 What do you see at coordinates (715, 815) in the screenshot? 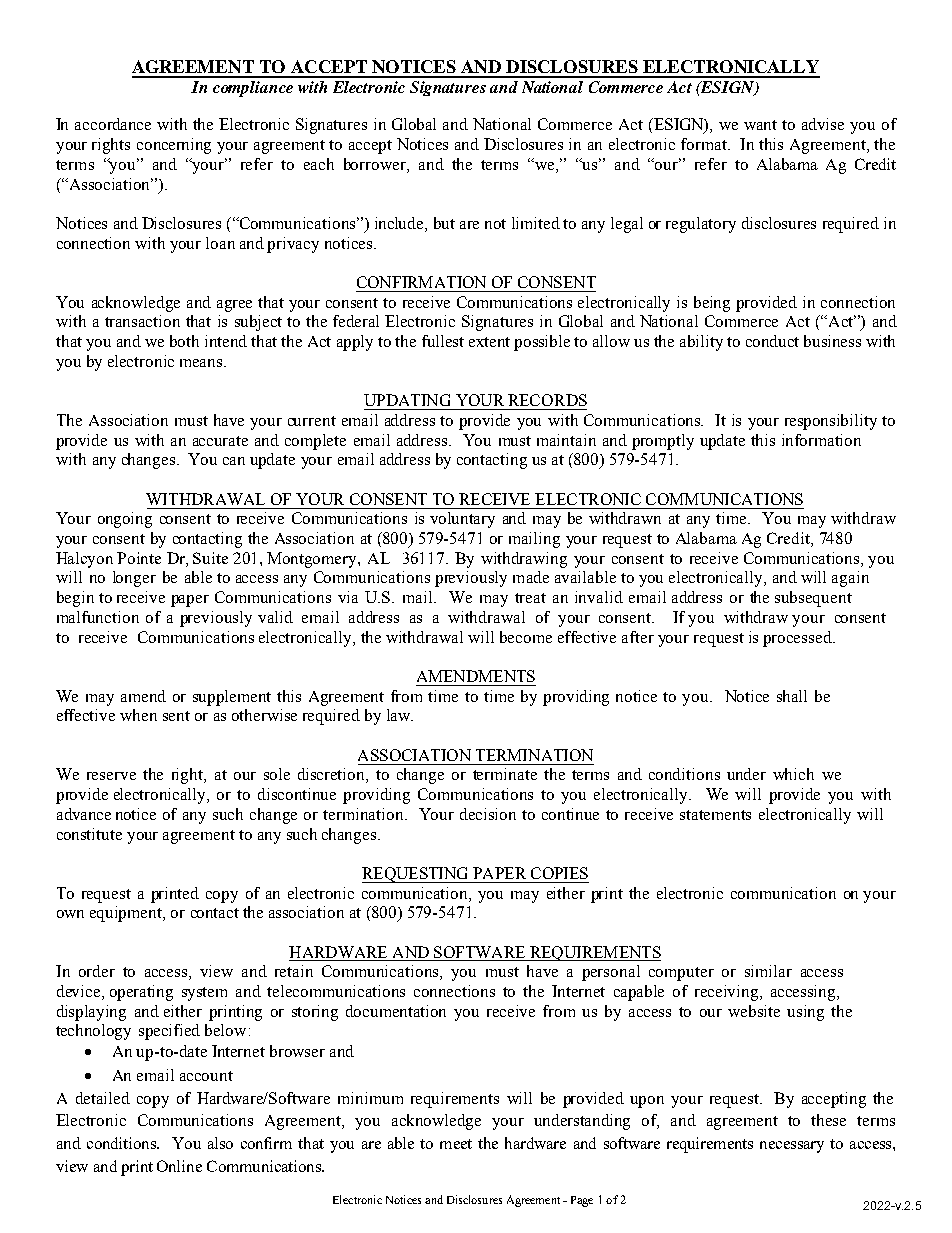
I see `statements` at bounding box center [715, 815].
